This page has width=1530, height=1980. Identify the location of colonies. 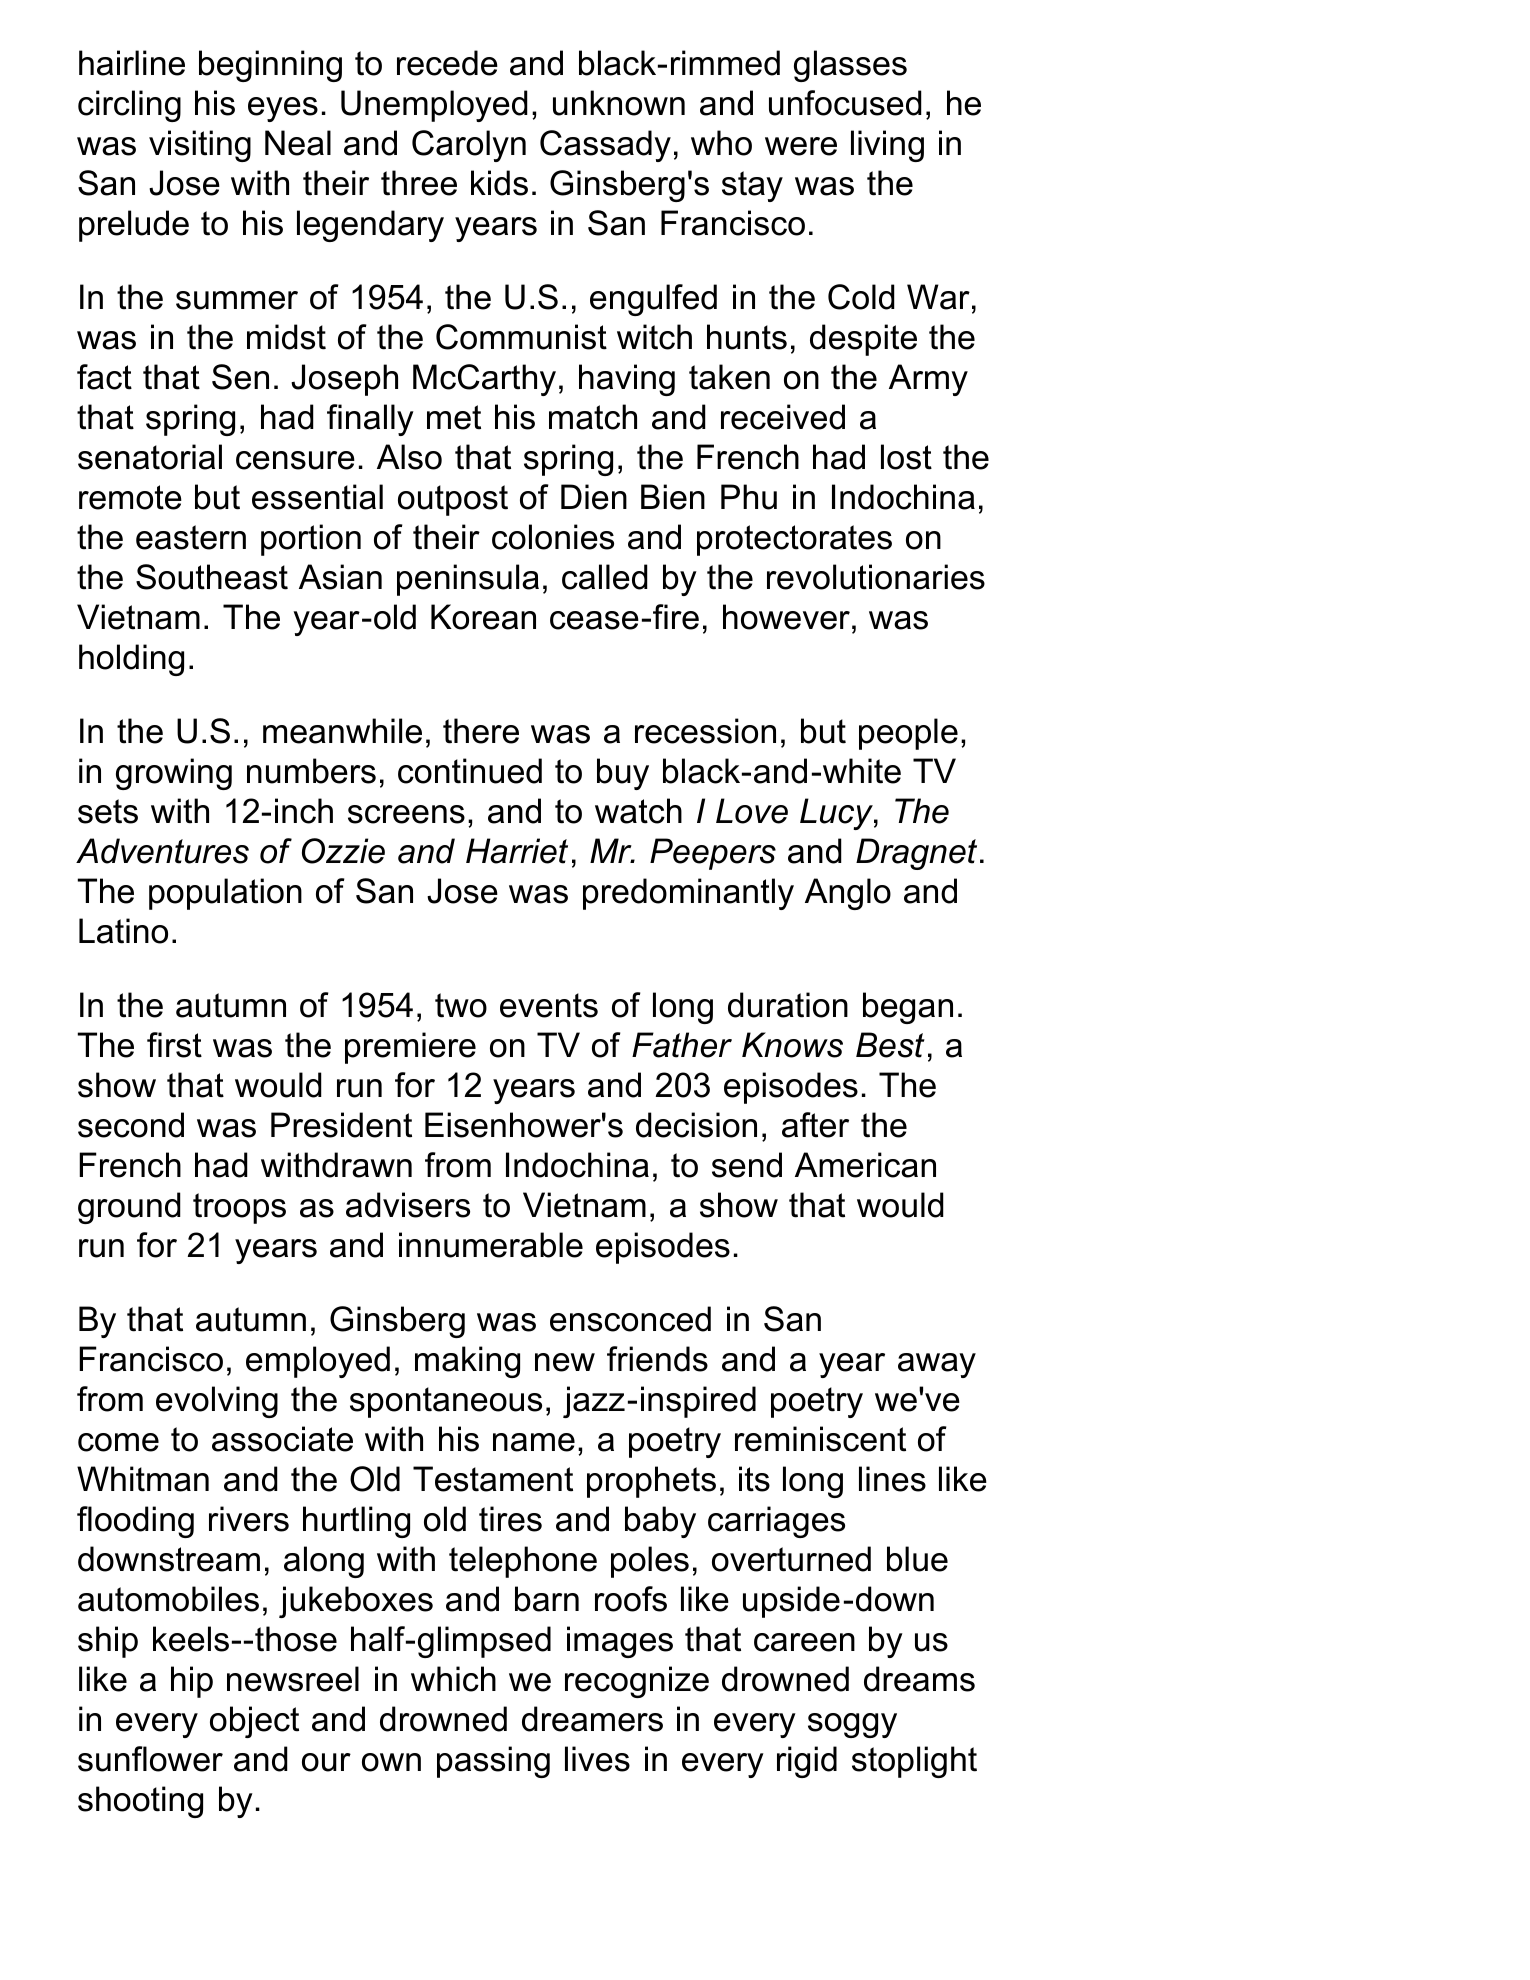
(553, 537).
